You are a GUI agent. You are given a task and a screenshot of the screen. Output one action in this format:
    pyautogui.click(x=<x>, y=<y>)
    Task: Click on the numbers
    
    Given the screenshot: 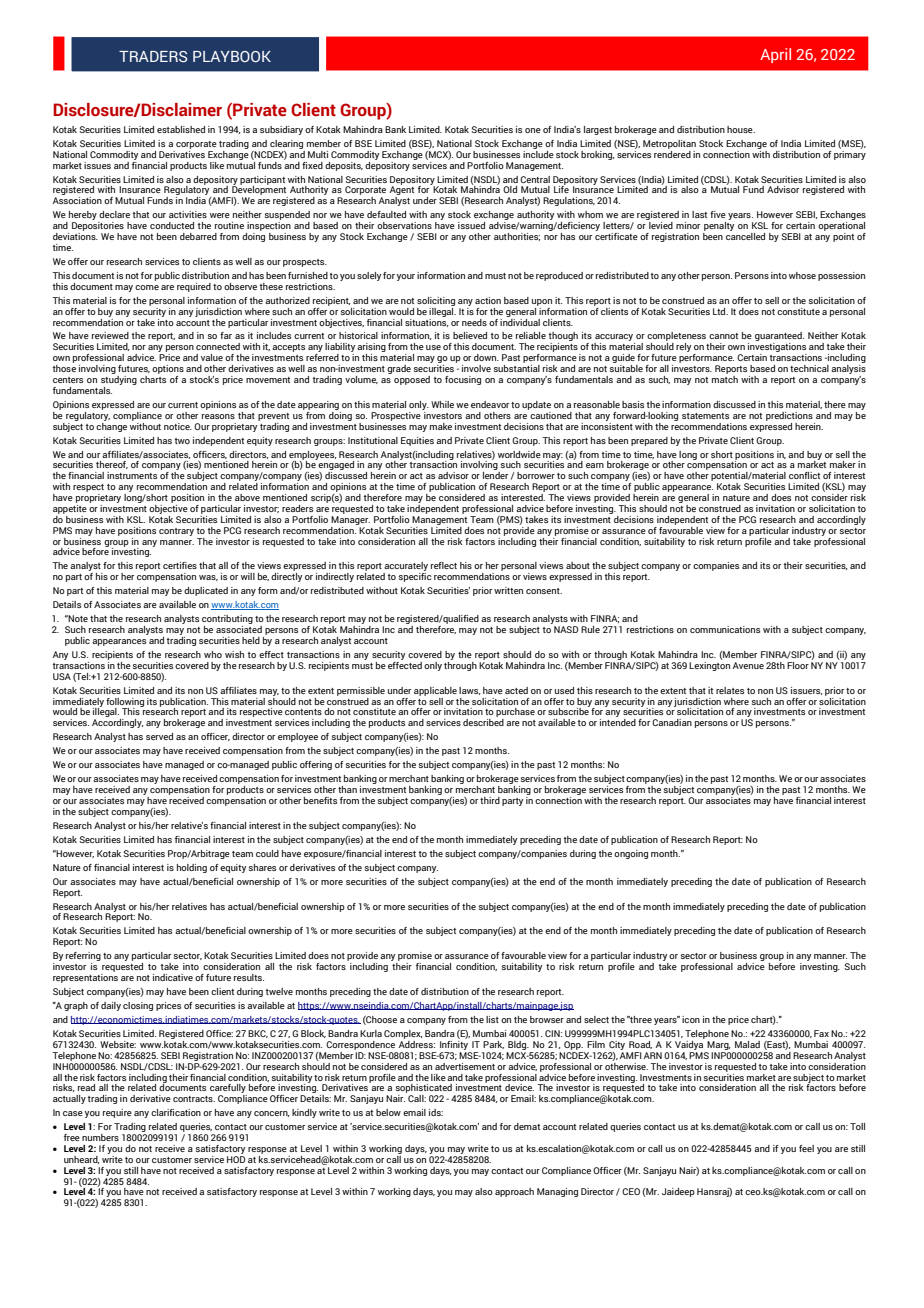 What is the action you would take?
    pyautogui.click(x=100, y=1137)
